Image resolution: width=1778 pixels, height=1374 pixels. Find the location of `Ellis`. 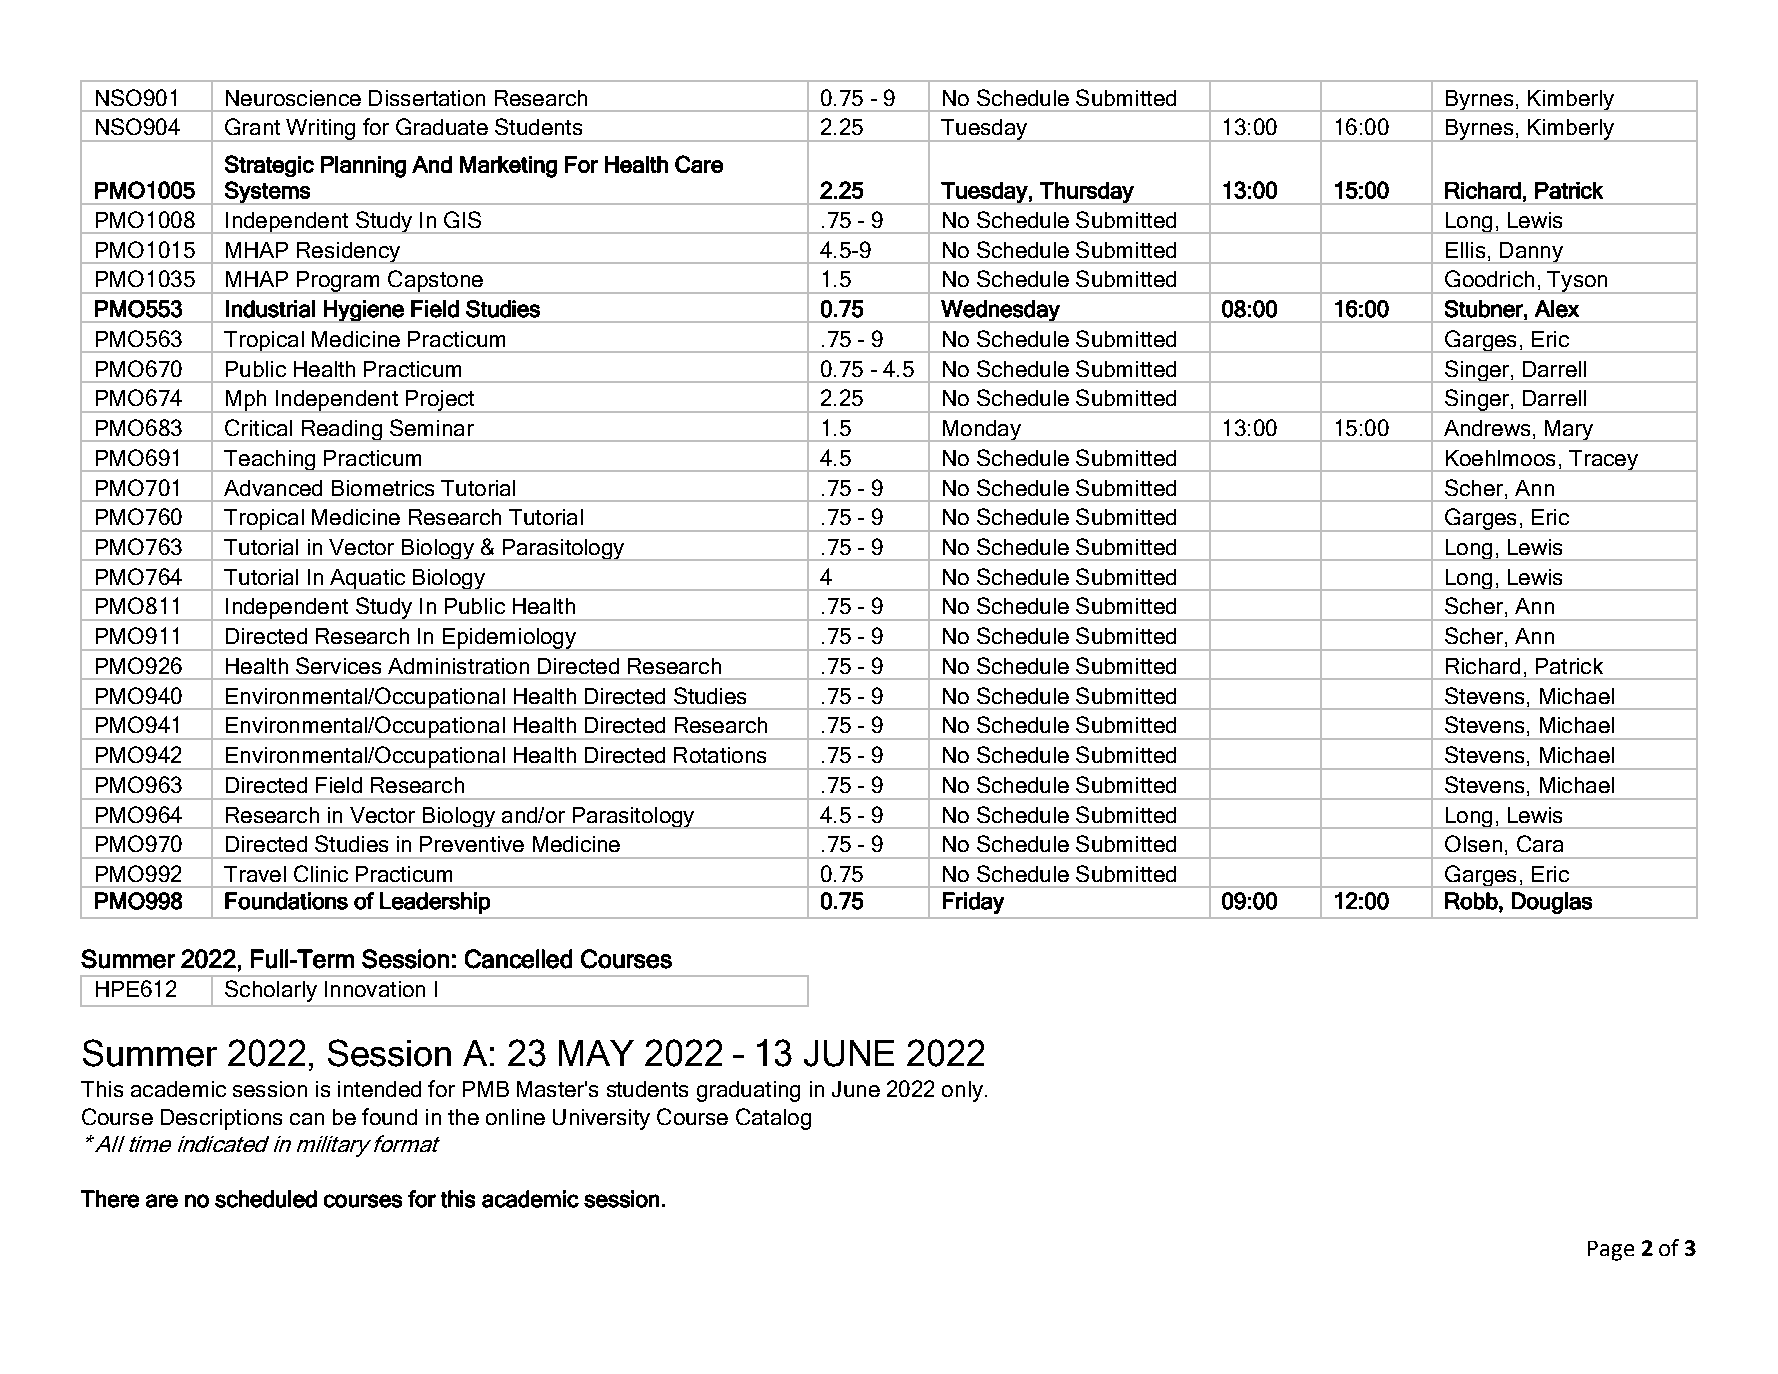

Ellis is located at coordinates (1465, 250).
